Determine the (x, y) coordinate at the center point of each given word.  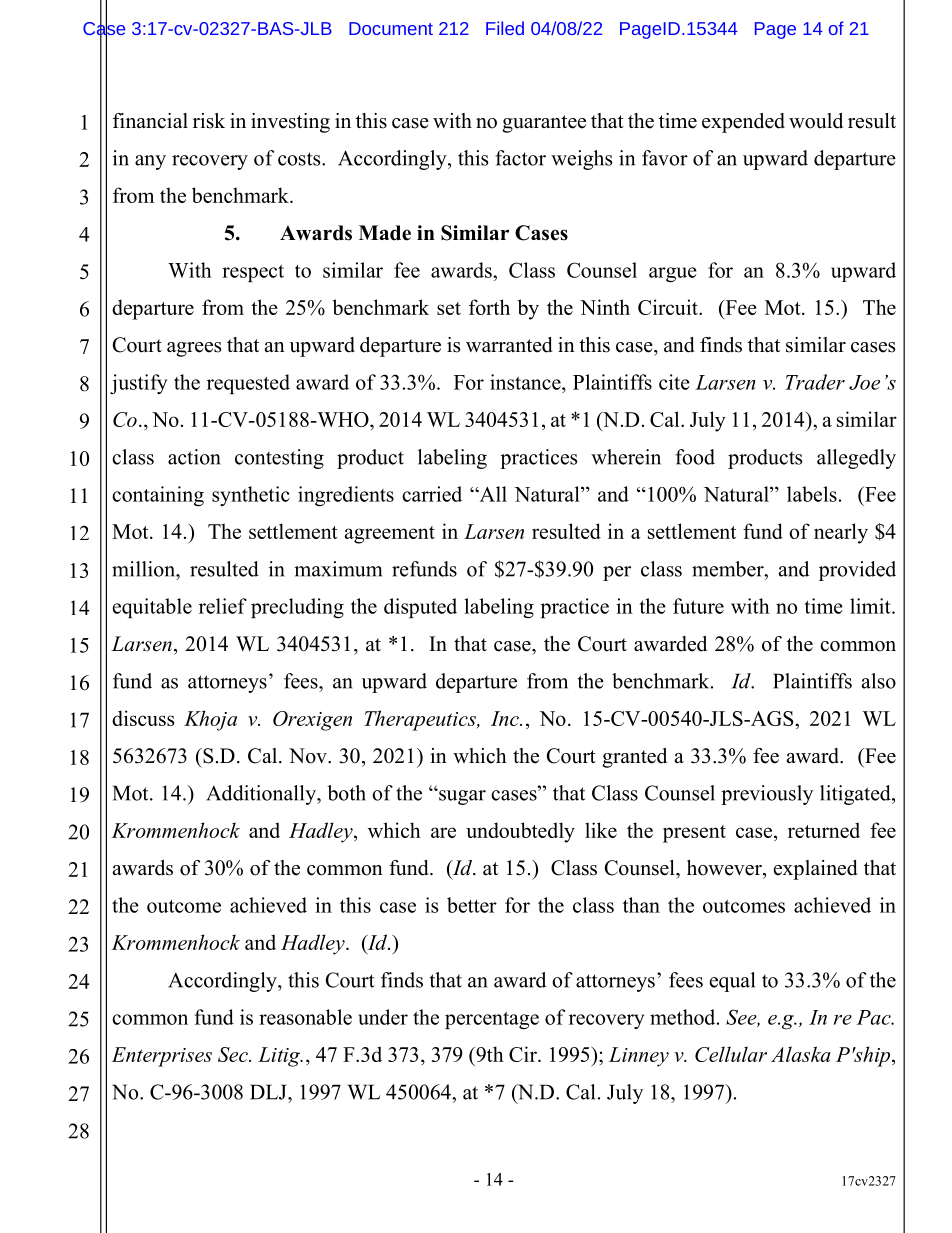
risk (209, 121)
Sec (234, 1054)
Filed (505, 28)
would (816, 121)
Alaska (801, 1054)
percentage (492, 1020)
